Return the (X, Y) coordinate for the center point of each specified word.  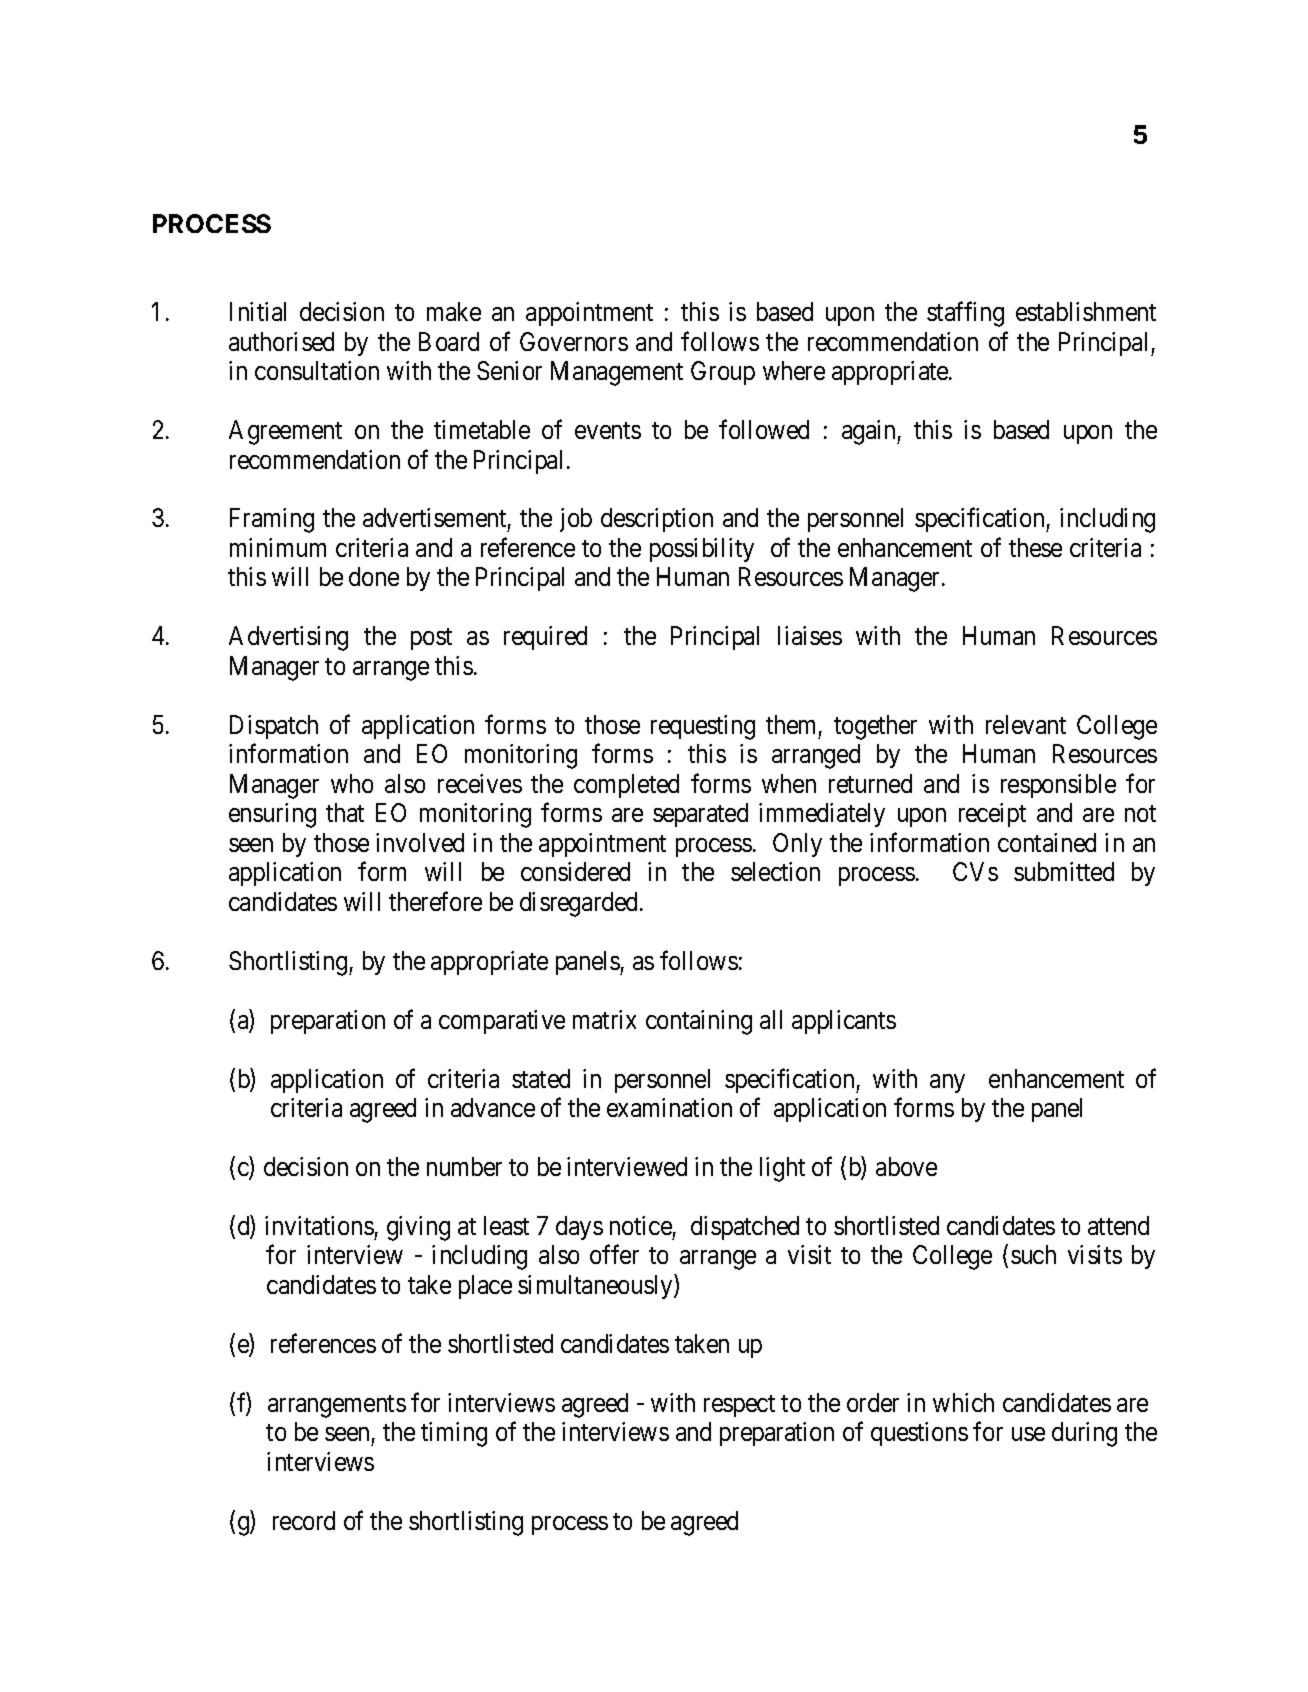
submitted (1064, 871)
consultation (317, 370)
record (304, 1520)
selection (775, 871)
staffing (965, 314)
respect (739, 1406)
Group (723, 373)
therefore (435, 901)
